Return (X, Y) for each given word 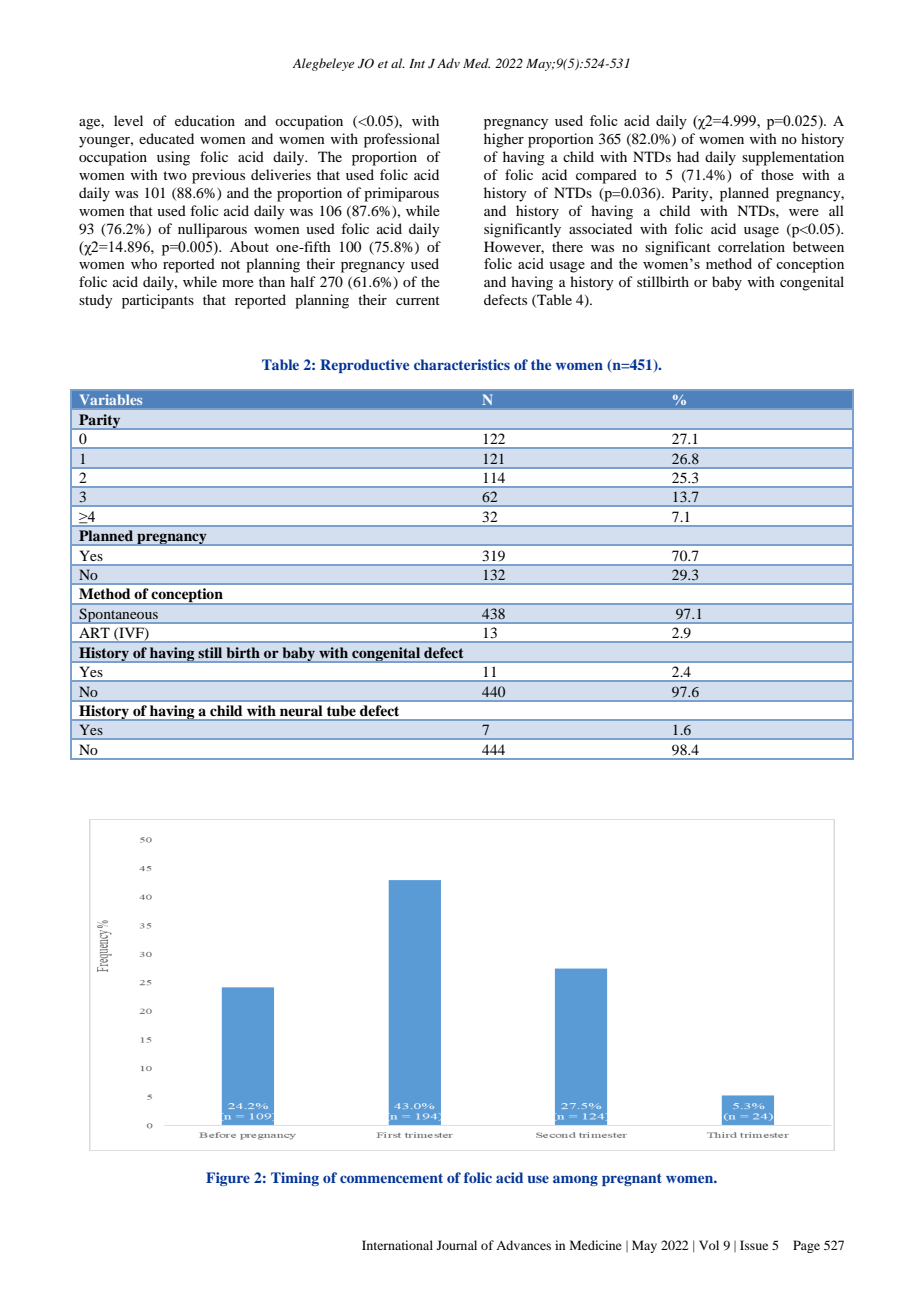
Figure (228, 1179)
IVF (131, 634)
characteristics (462, 364)
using (173, 158)
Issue (754, 1245)
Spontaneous (118, 616)
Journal (457, 1245)
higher (504, 140)
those (777, 174)
